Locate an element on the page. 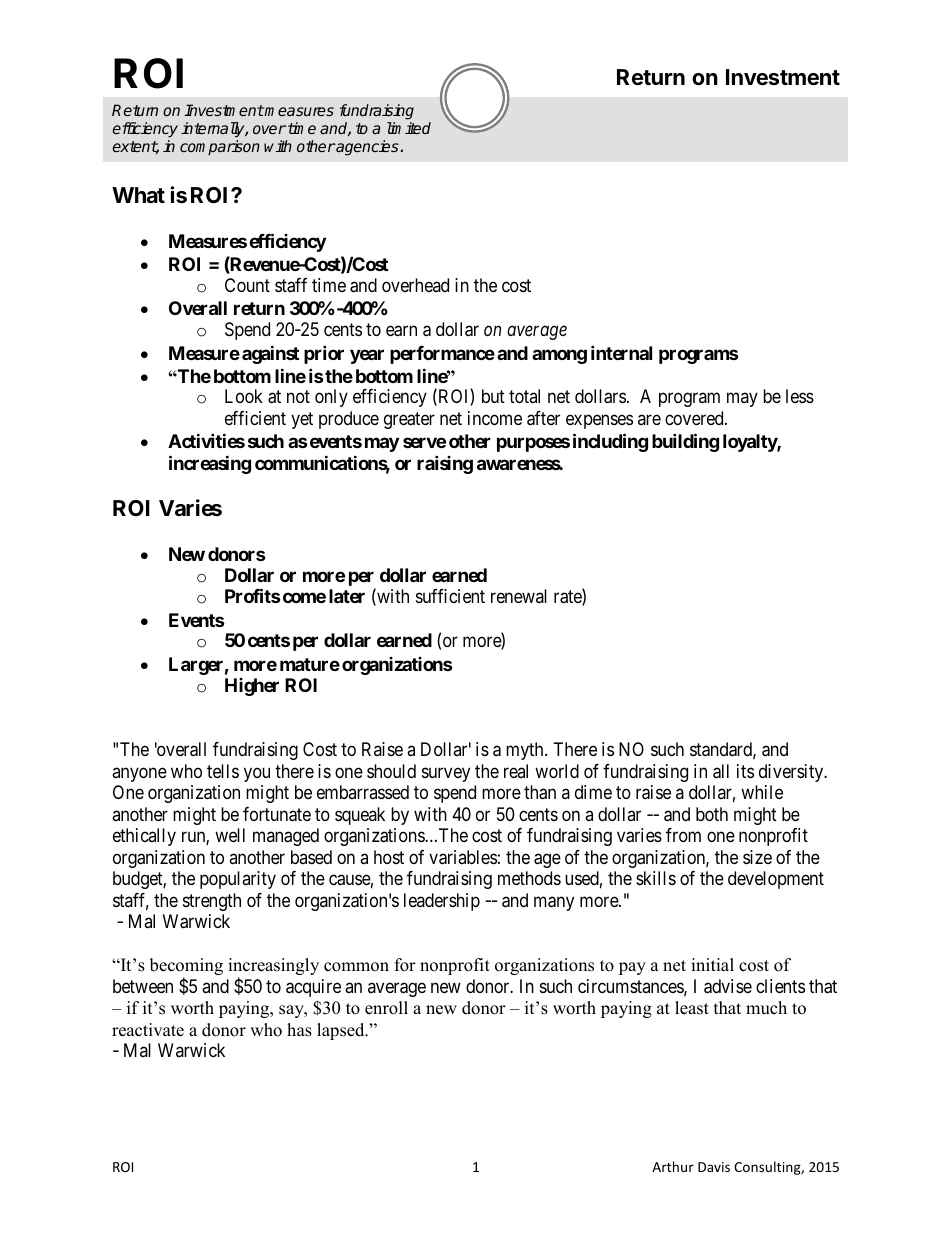  sufficient is located at coordinates (450, 596).
